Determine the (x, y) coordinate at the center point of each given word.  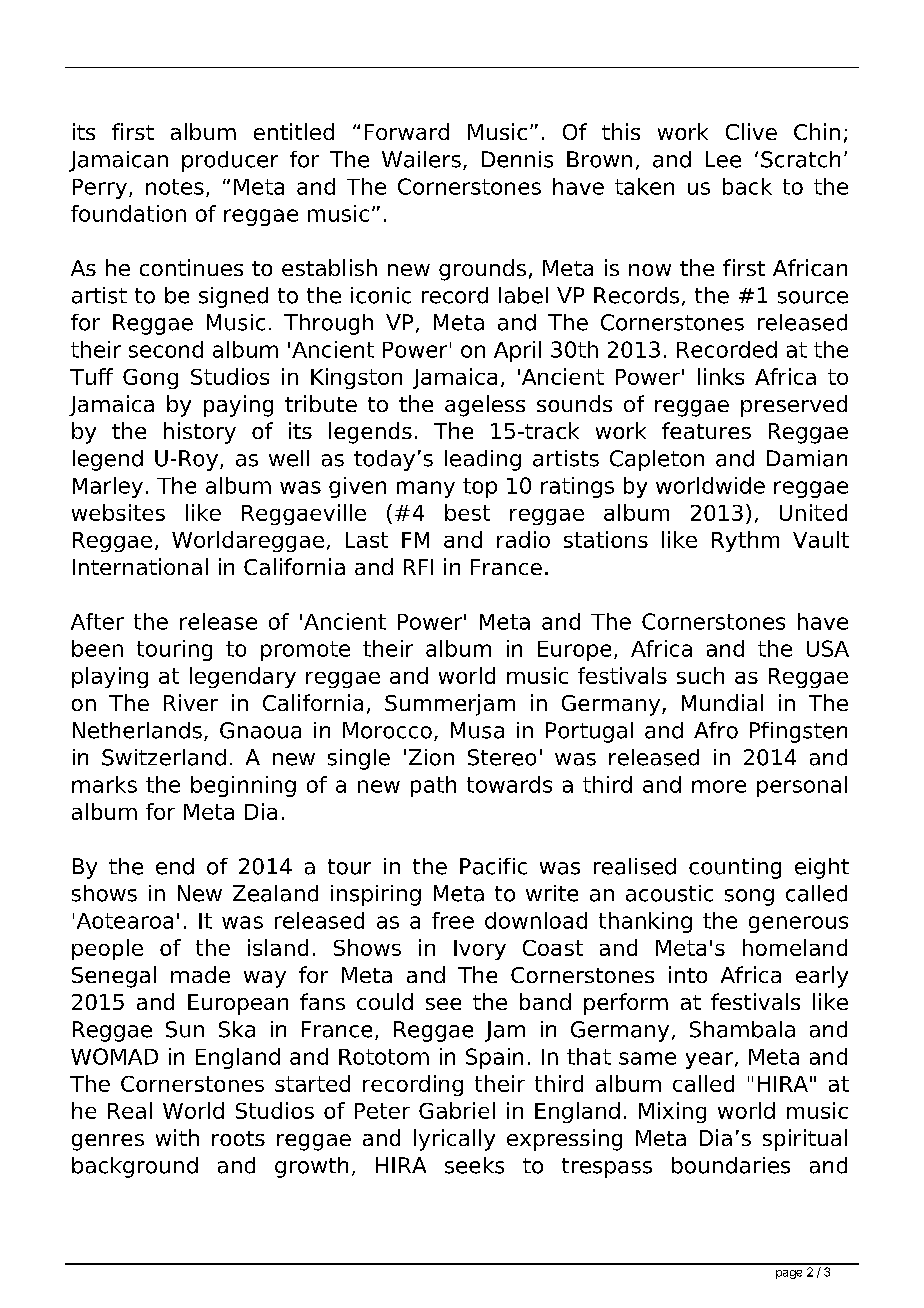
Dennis (517, 159)
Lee (723, 159)
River (191, 702)
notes (175, 187)
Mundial (722, 702)
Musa (477, 730)
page (789, 1274)
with (177, 1137)
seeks (474, 1165)
